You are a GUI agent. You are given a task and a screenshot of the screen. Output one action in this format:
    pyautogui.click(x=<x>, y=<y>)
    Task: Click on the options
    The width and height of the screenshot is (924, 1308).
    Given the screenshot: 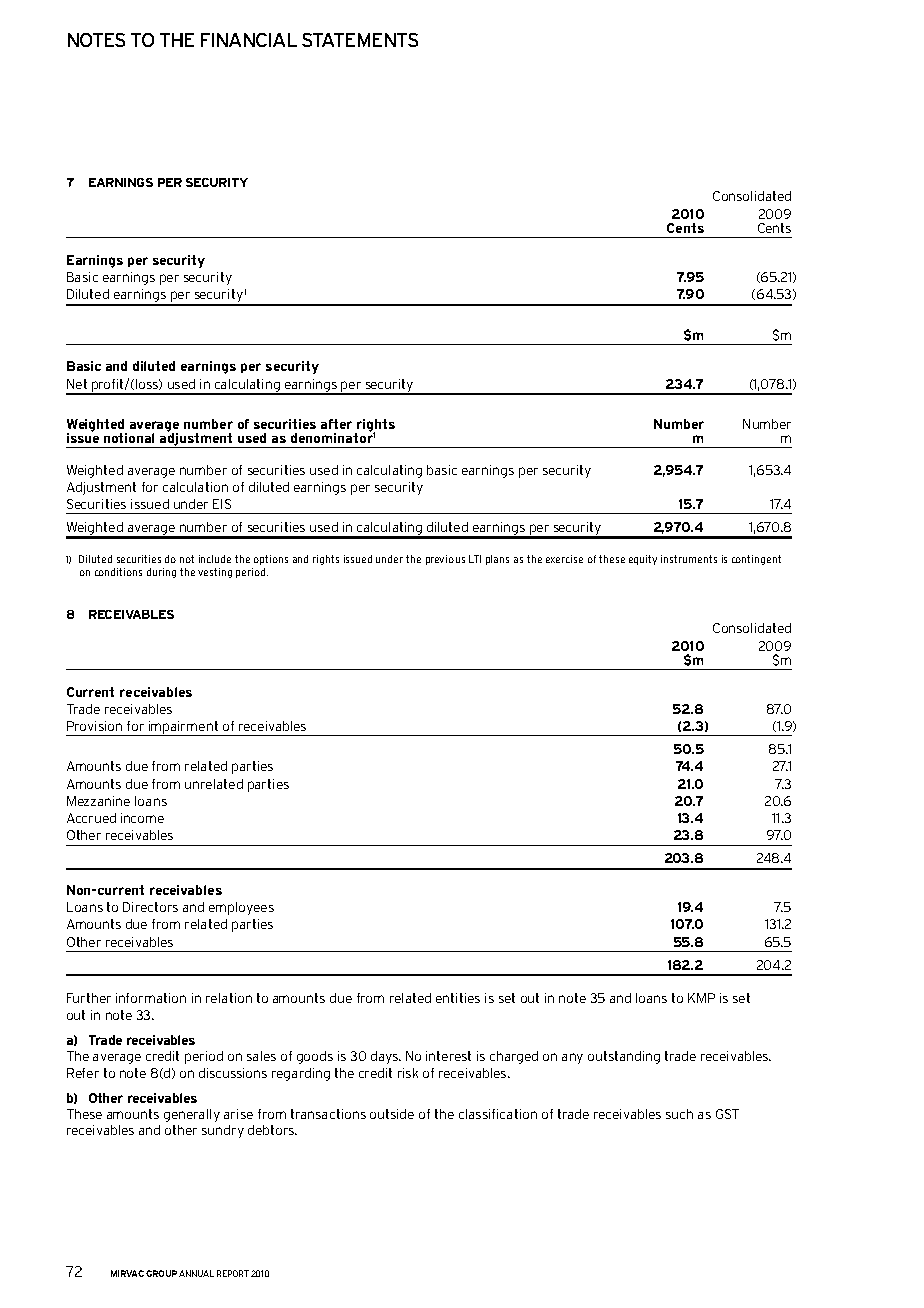 What is the action you would take?
    pyautogui.click(x=271, y=560)
